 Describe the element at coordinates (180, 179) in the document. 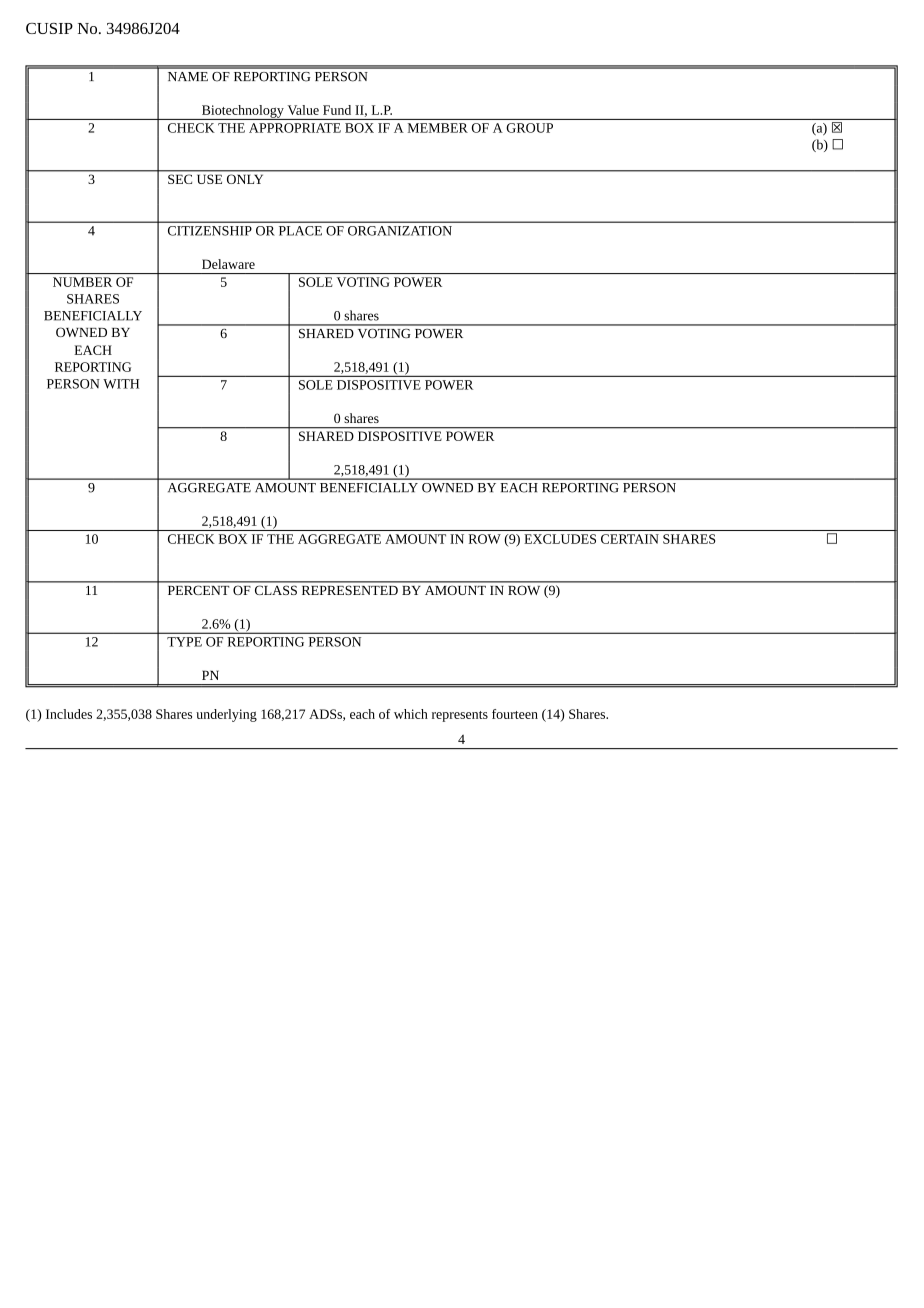

I see `SEC` at that location.
